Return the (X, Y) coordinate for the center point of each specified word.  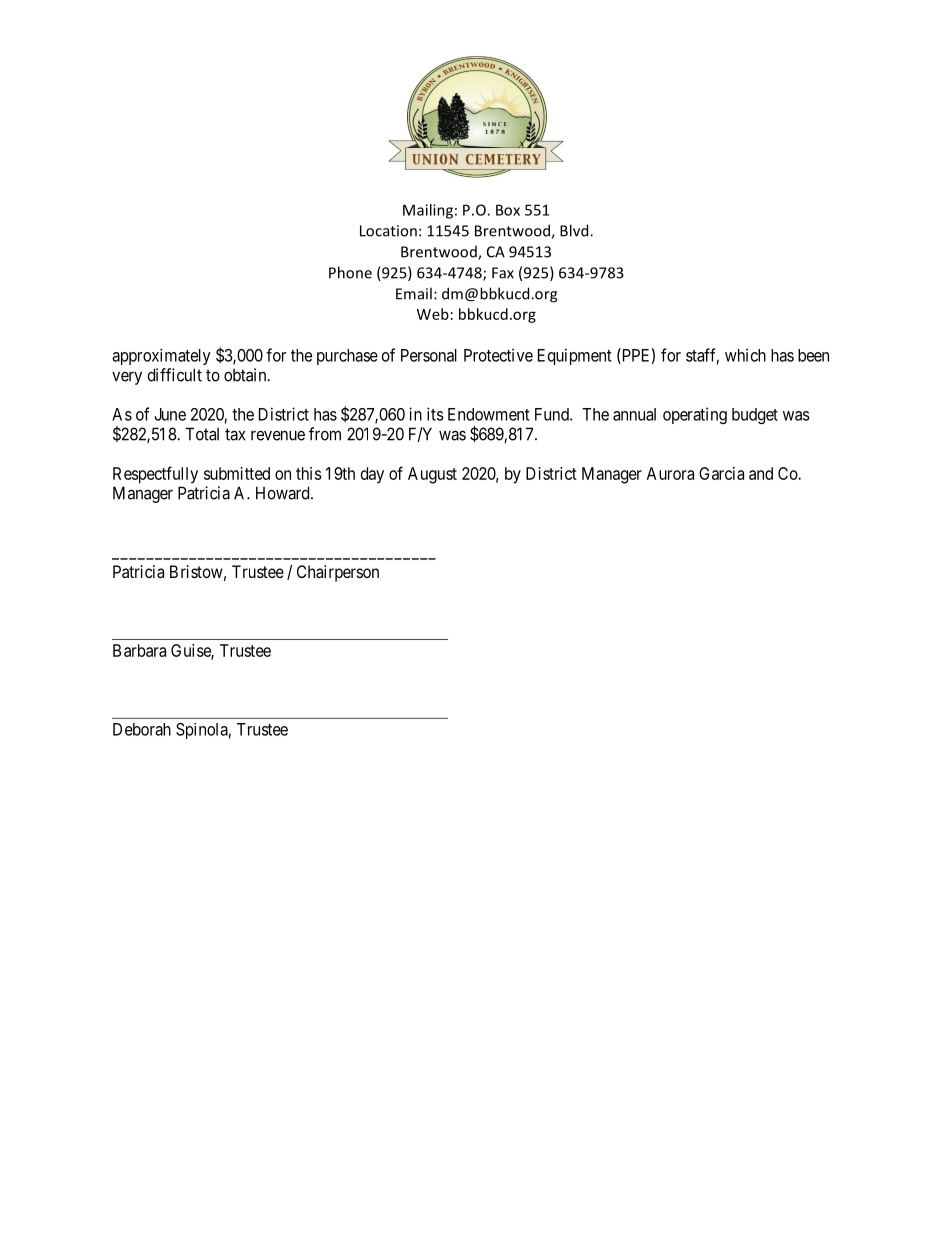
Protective (498, 355)
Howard (284, 493)
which (745, 355)
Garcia (721, 473)
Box (508, 210)
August (432, 475)
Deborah (142, 729)
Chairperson (338, 573)
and (761, 473)
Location (388, 231)
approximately (161, 356)
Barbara (139, 650)
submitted (237, 473)
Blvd (575, 230)
